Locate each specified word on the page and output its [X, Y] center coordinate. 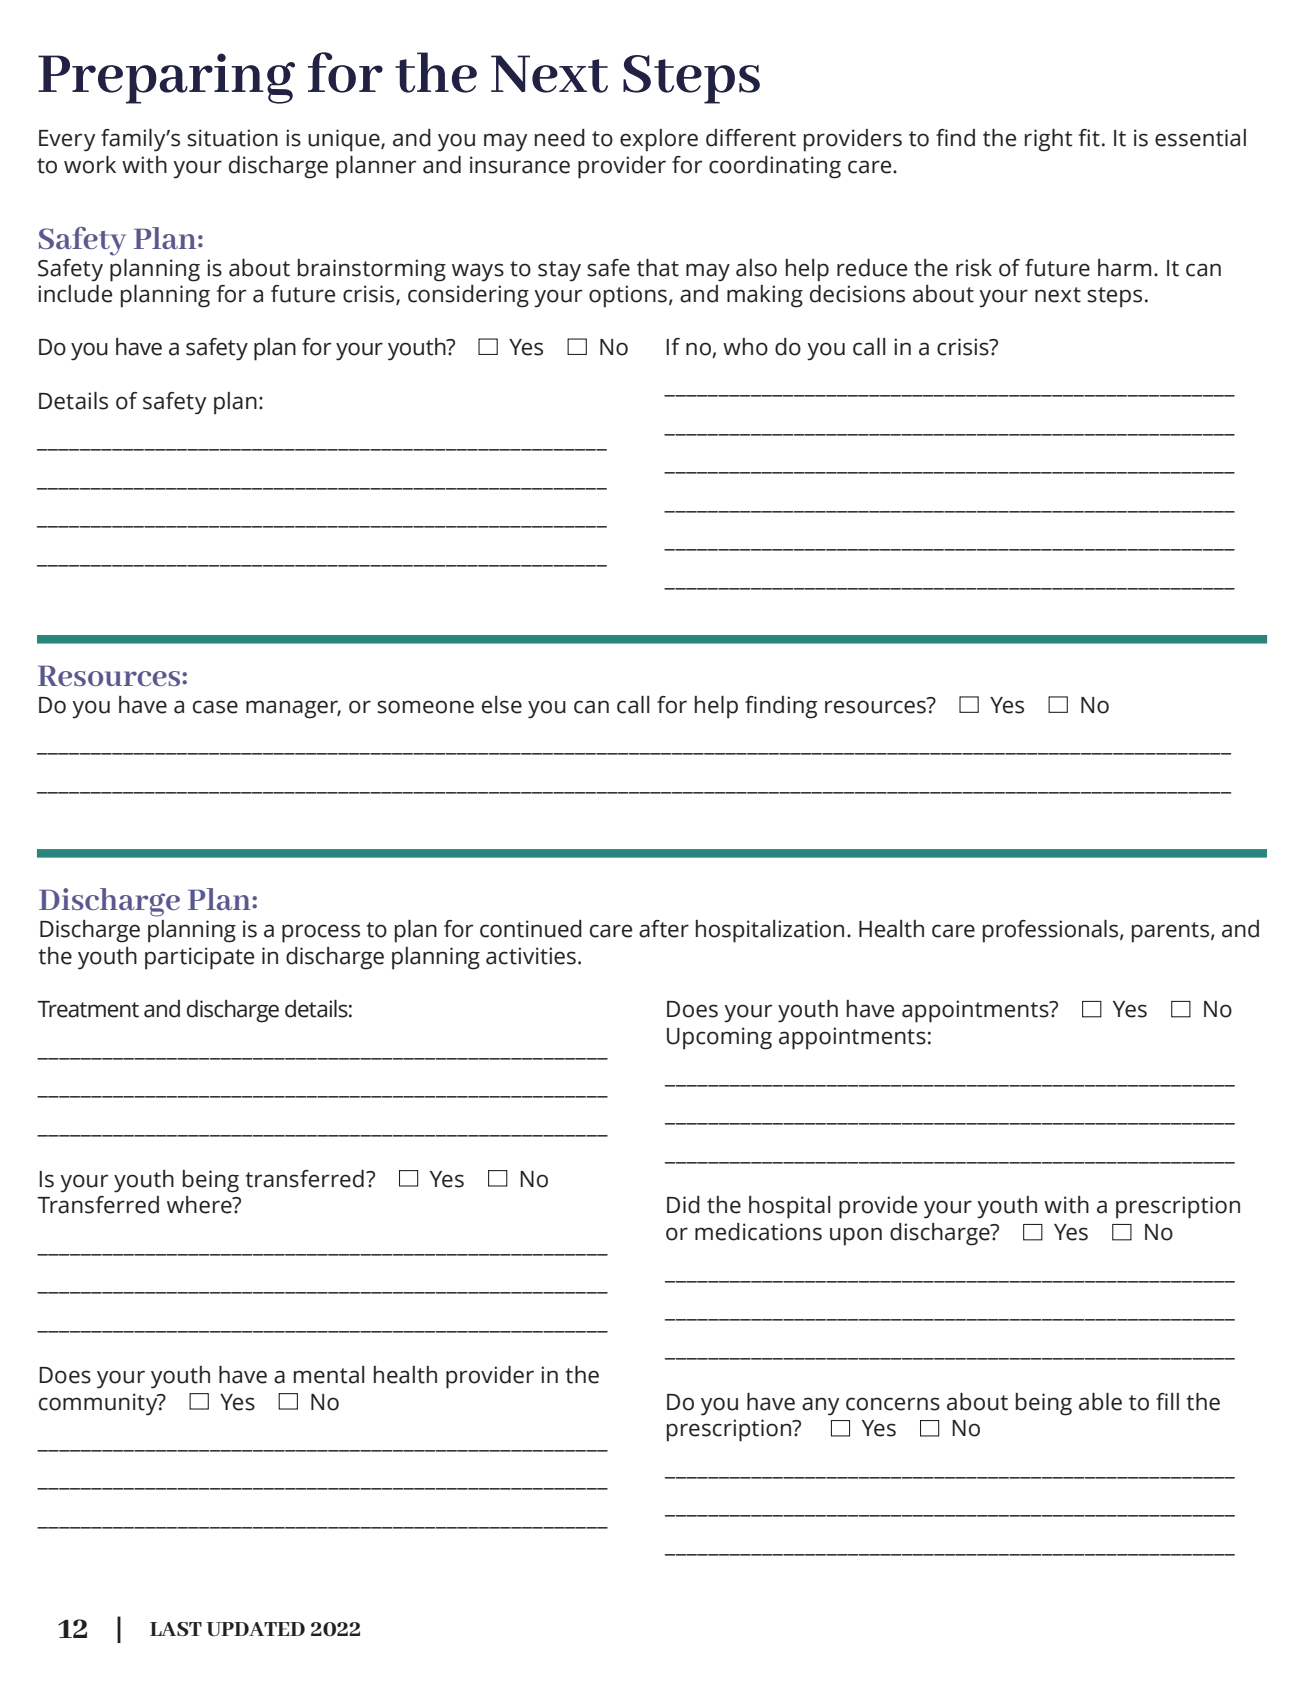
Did [683, 1205]
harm [1124, 268]
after [664, 929]
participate [199, 958]
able [1100, 1402]
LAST [176, 1629]
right [1049, 140]
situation [232, 138]
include [75, 294]
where [200, 1205]
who [745, 347]
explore [659, 140]
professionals [1052, 931]
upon [856, 1236]
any [820, 1406]
